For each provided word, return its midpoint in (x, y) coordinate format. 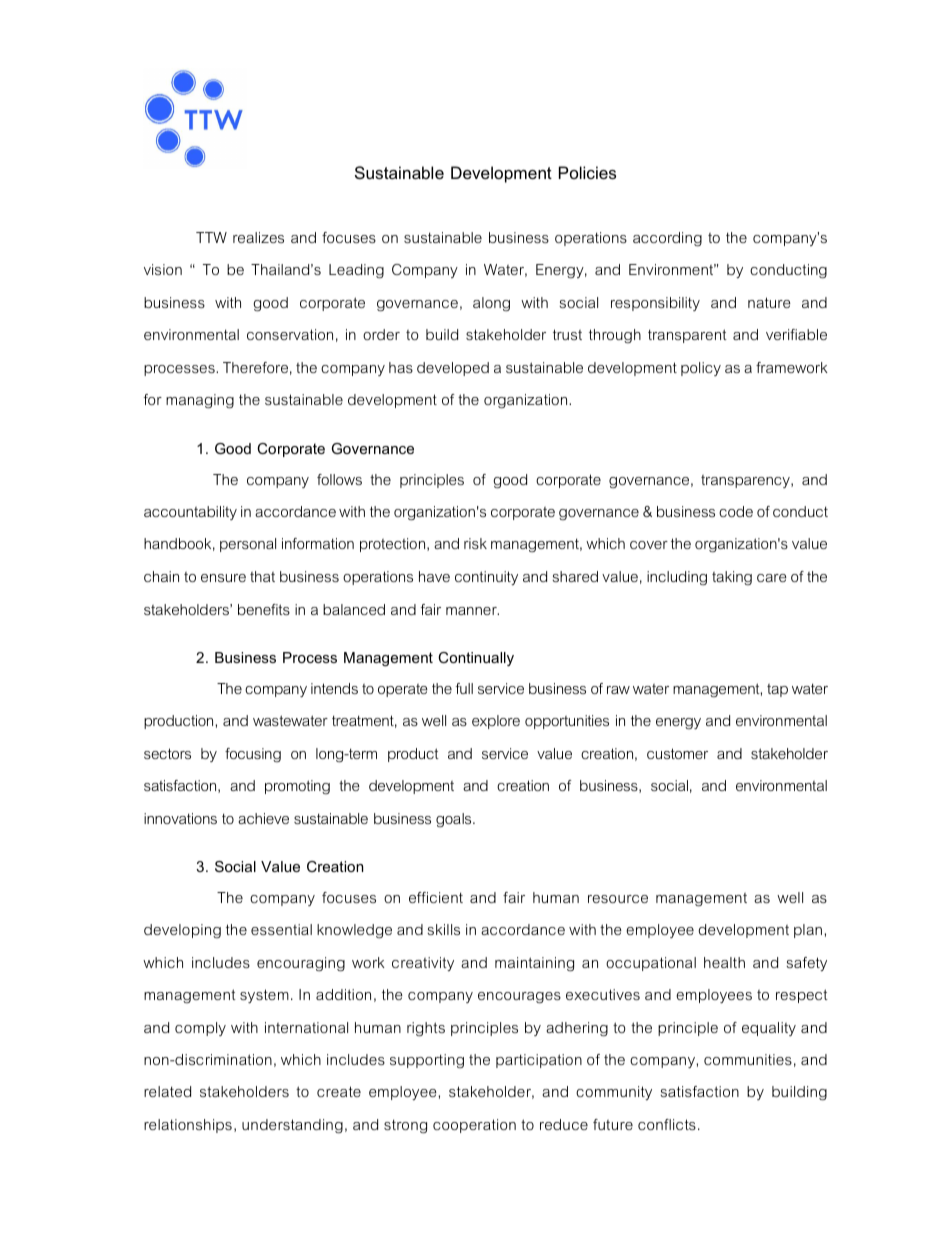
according (667, 239)
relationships (188, 1126)
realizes (258, 237)
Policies (587, 172)
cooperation (474, 1126)
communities (748, 1059)
